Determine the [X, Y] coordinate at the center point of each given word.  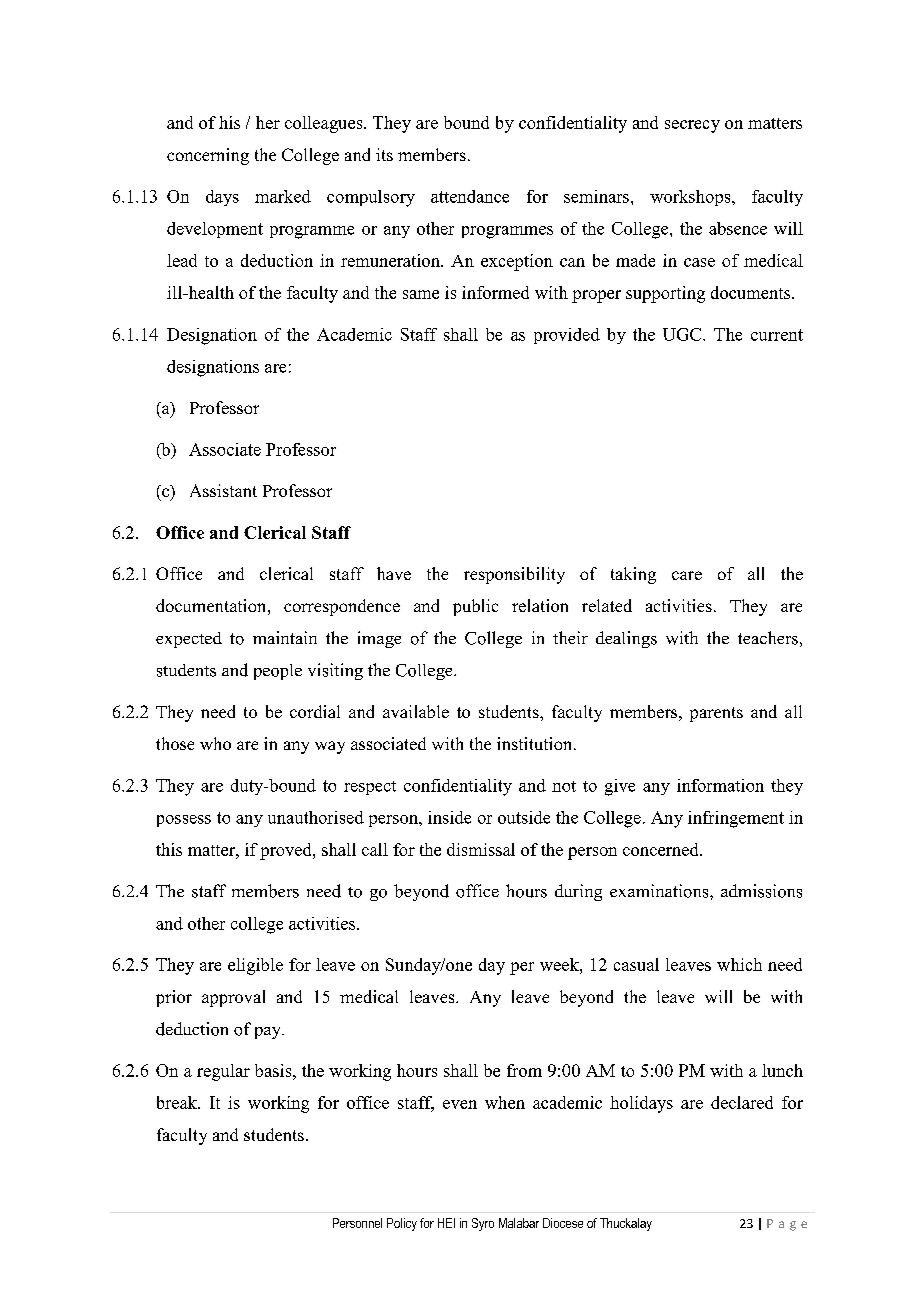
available [416, 711]
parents [716, 714]
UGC [683, 334]
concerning [208, 156]
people [278, 672]
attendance [470, 196]
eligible [255, 966]
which [739, 964]
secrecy [692, 126]
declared [742, 1102]
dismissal [481, 849]
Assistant [223, 490]
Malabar [519, 1223]
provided [567, 336]
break [178, 1102]
